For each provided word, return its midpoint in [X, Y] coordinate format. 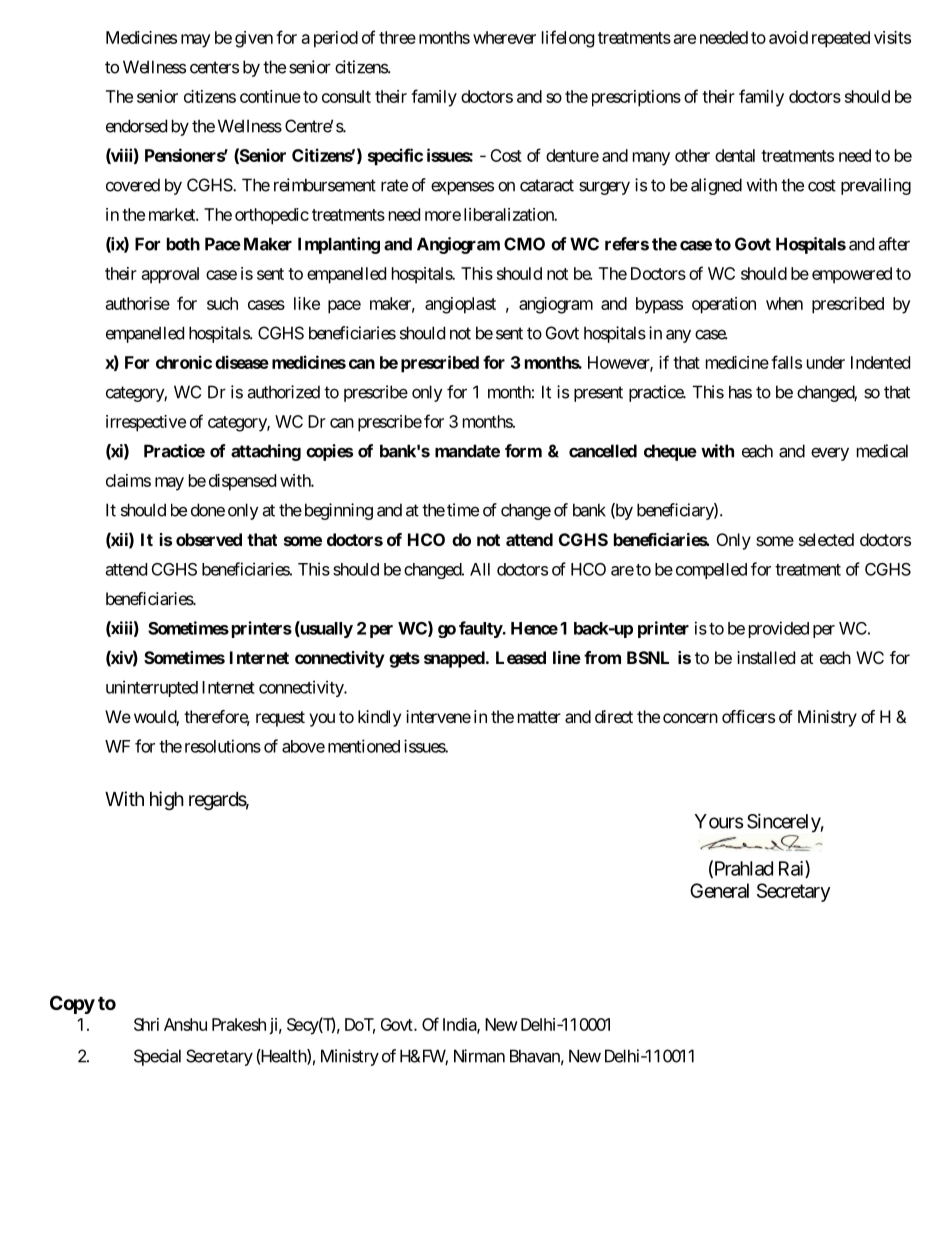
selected [826, 539]
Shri [146, 1024]
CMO [524, 244]
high [167, 800]
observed [209, 539]
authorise [138, 303]
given [254, 39]
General [719, 890]
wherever [504, 37]
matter [539, 717]
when [784, 303]
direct [614, 716]
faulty [481, 629]
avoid [788, 37]
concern [690, 718]
